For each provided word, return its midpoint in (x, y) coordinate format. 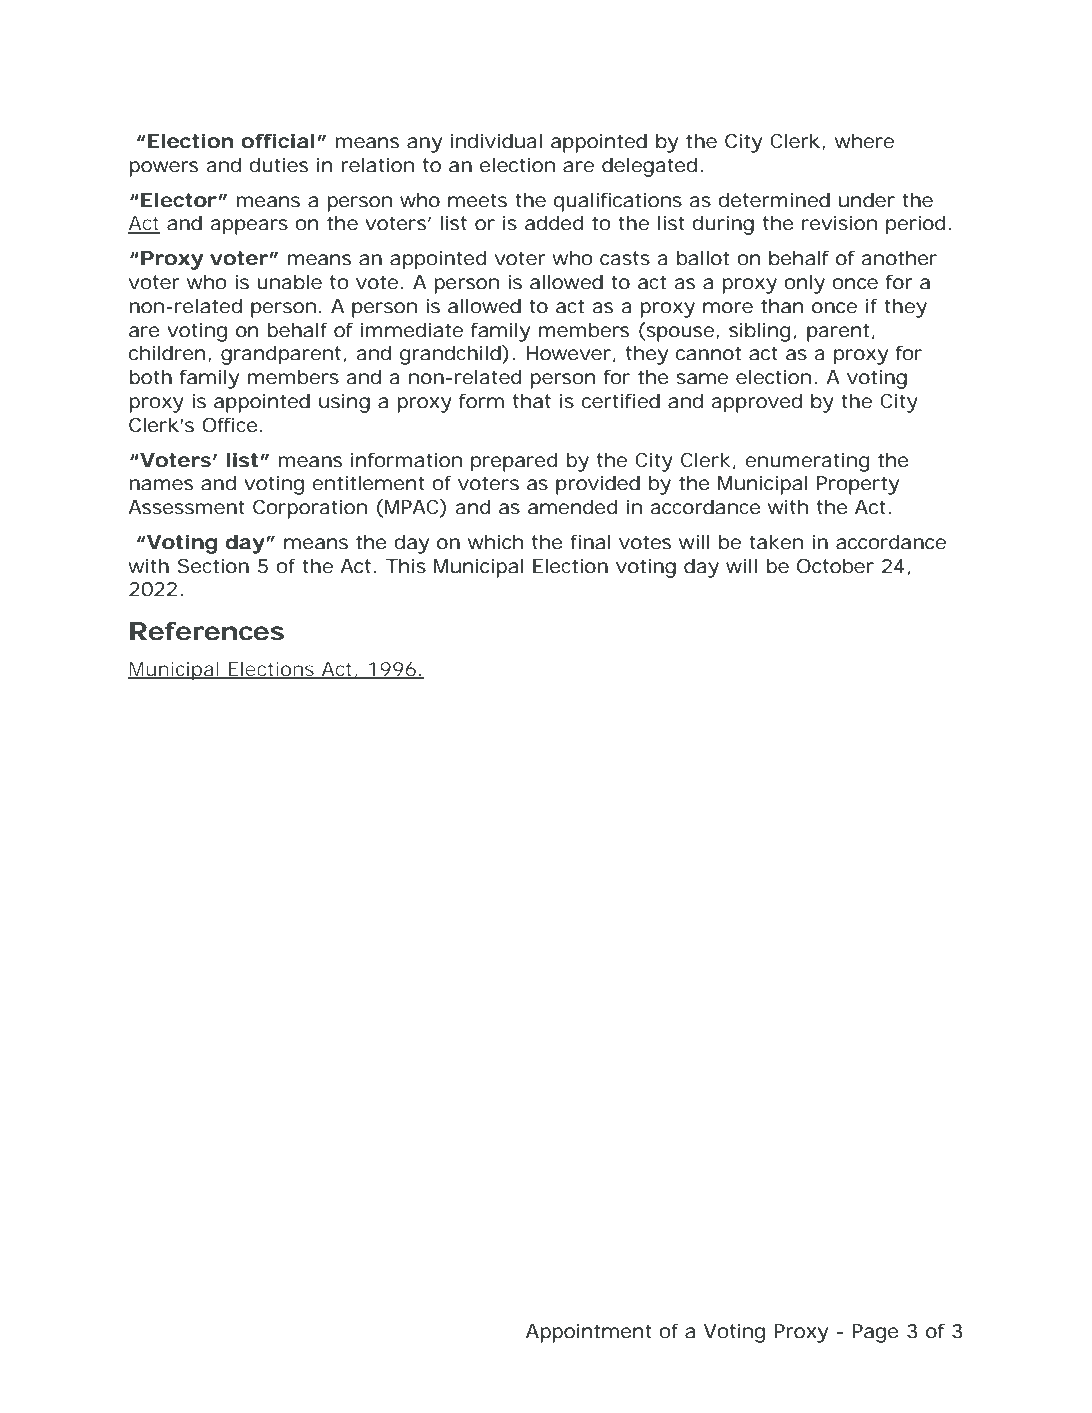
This (406, 566)
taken (776, 542)
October (835, 566)
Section (213, 566)
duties (278, 165)
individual (496, 141)
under (867, 200)
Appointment (589, 1333)
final (590, 542)
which (495, 542)
